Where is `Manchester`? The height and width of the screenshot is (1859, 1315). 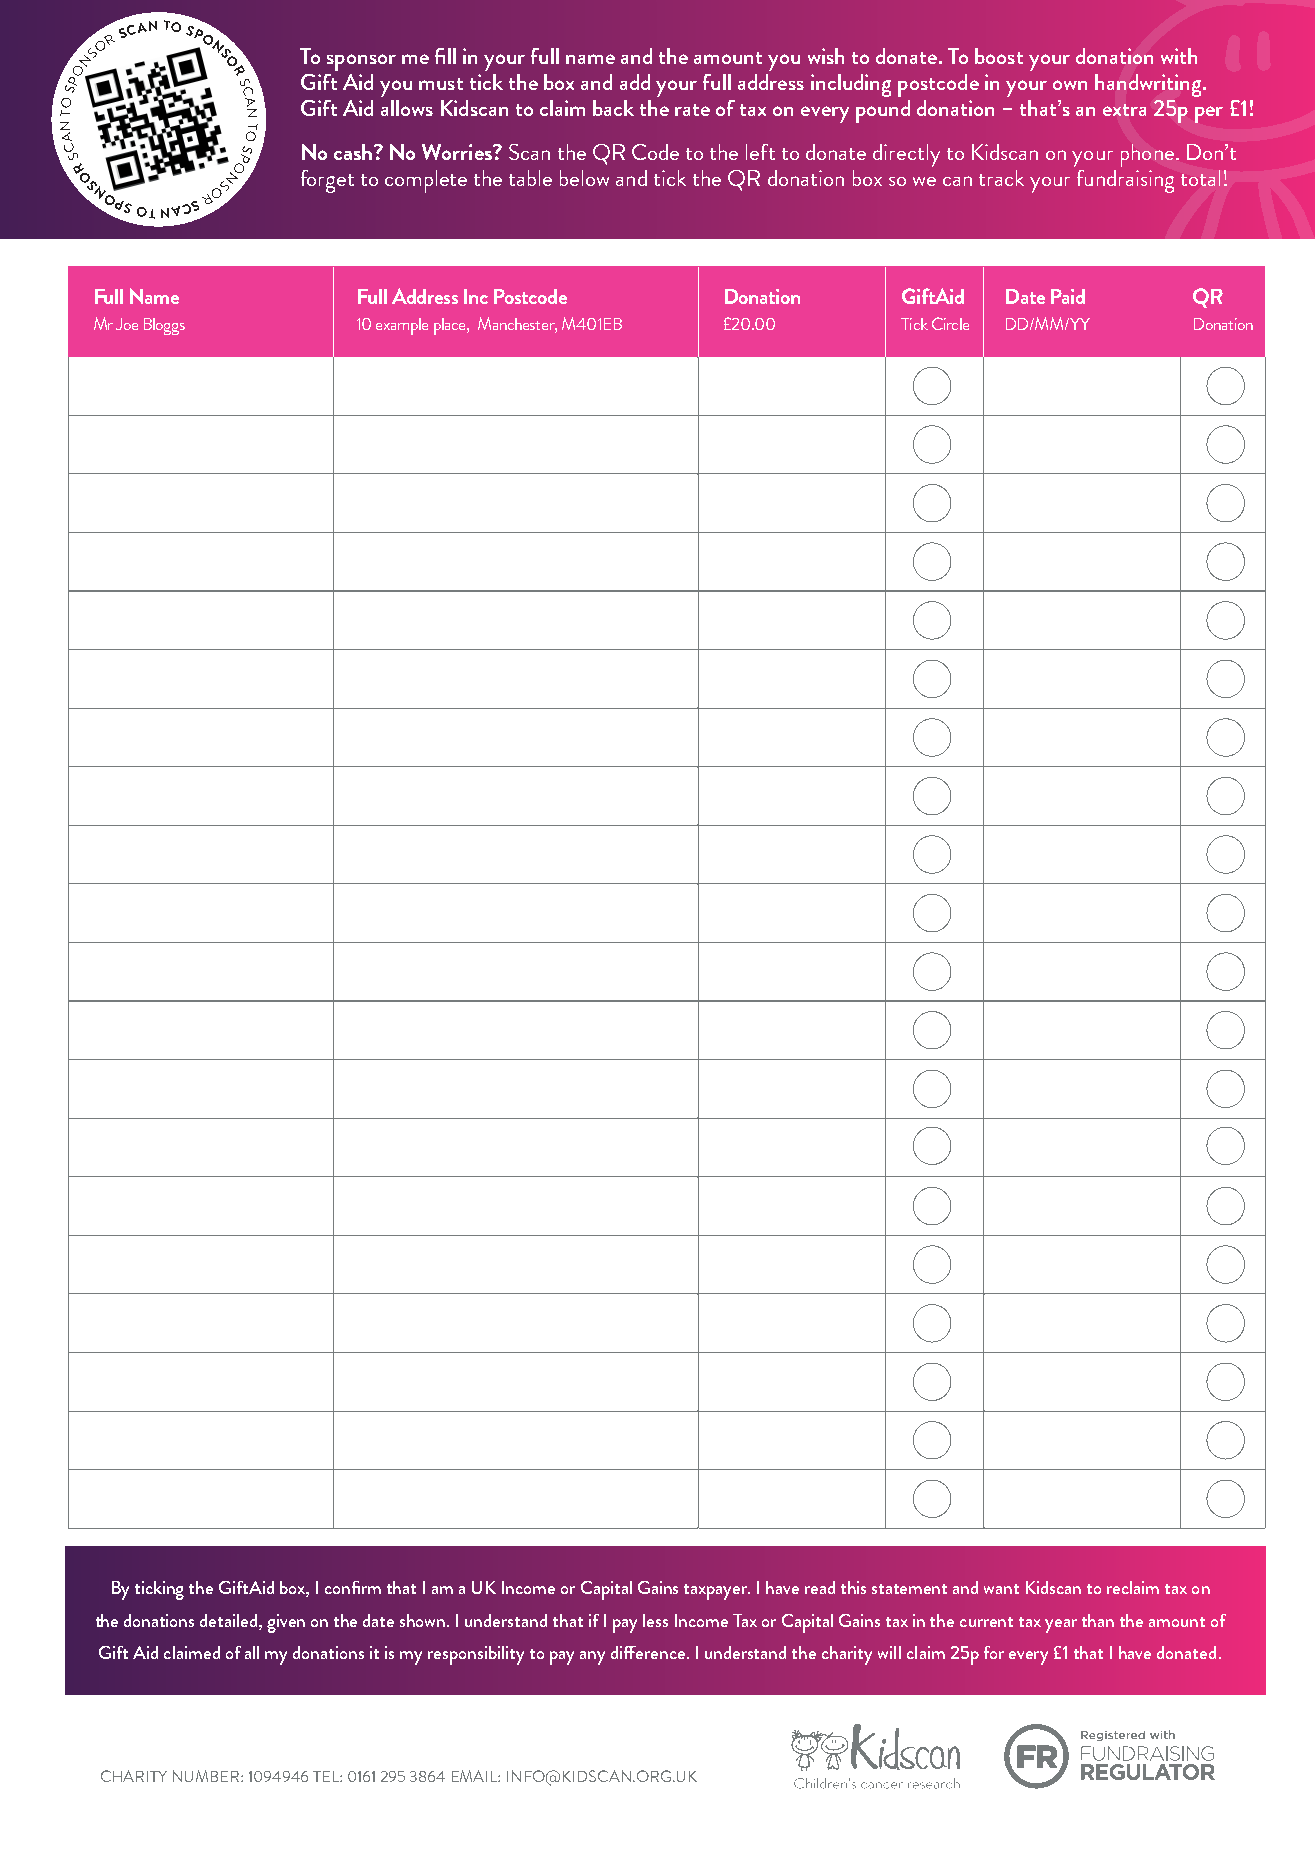 Manchester is located at coordinates (517, 325).
